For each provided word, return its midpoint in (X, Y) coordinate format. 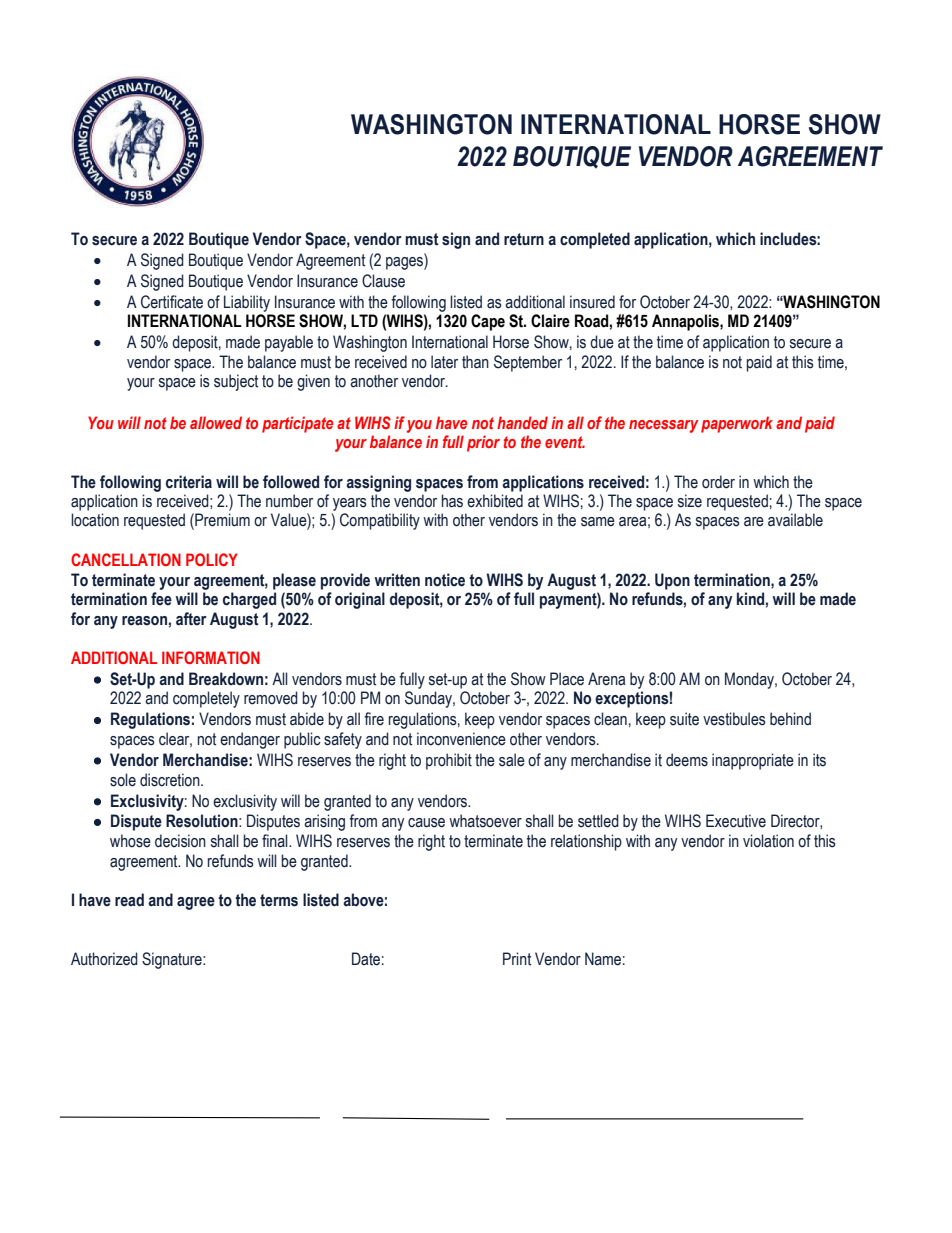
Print (517, 959)
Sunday (429, 699)
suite (684, 719)
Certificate (172, 302)
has (452, 501)
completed (595, 240)
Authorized (104, 959)
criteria (189, 482)
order (718, 482)
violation (768, 841)
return (524, 239)
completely (206, 699)
